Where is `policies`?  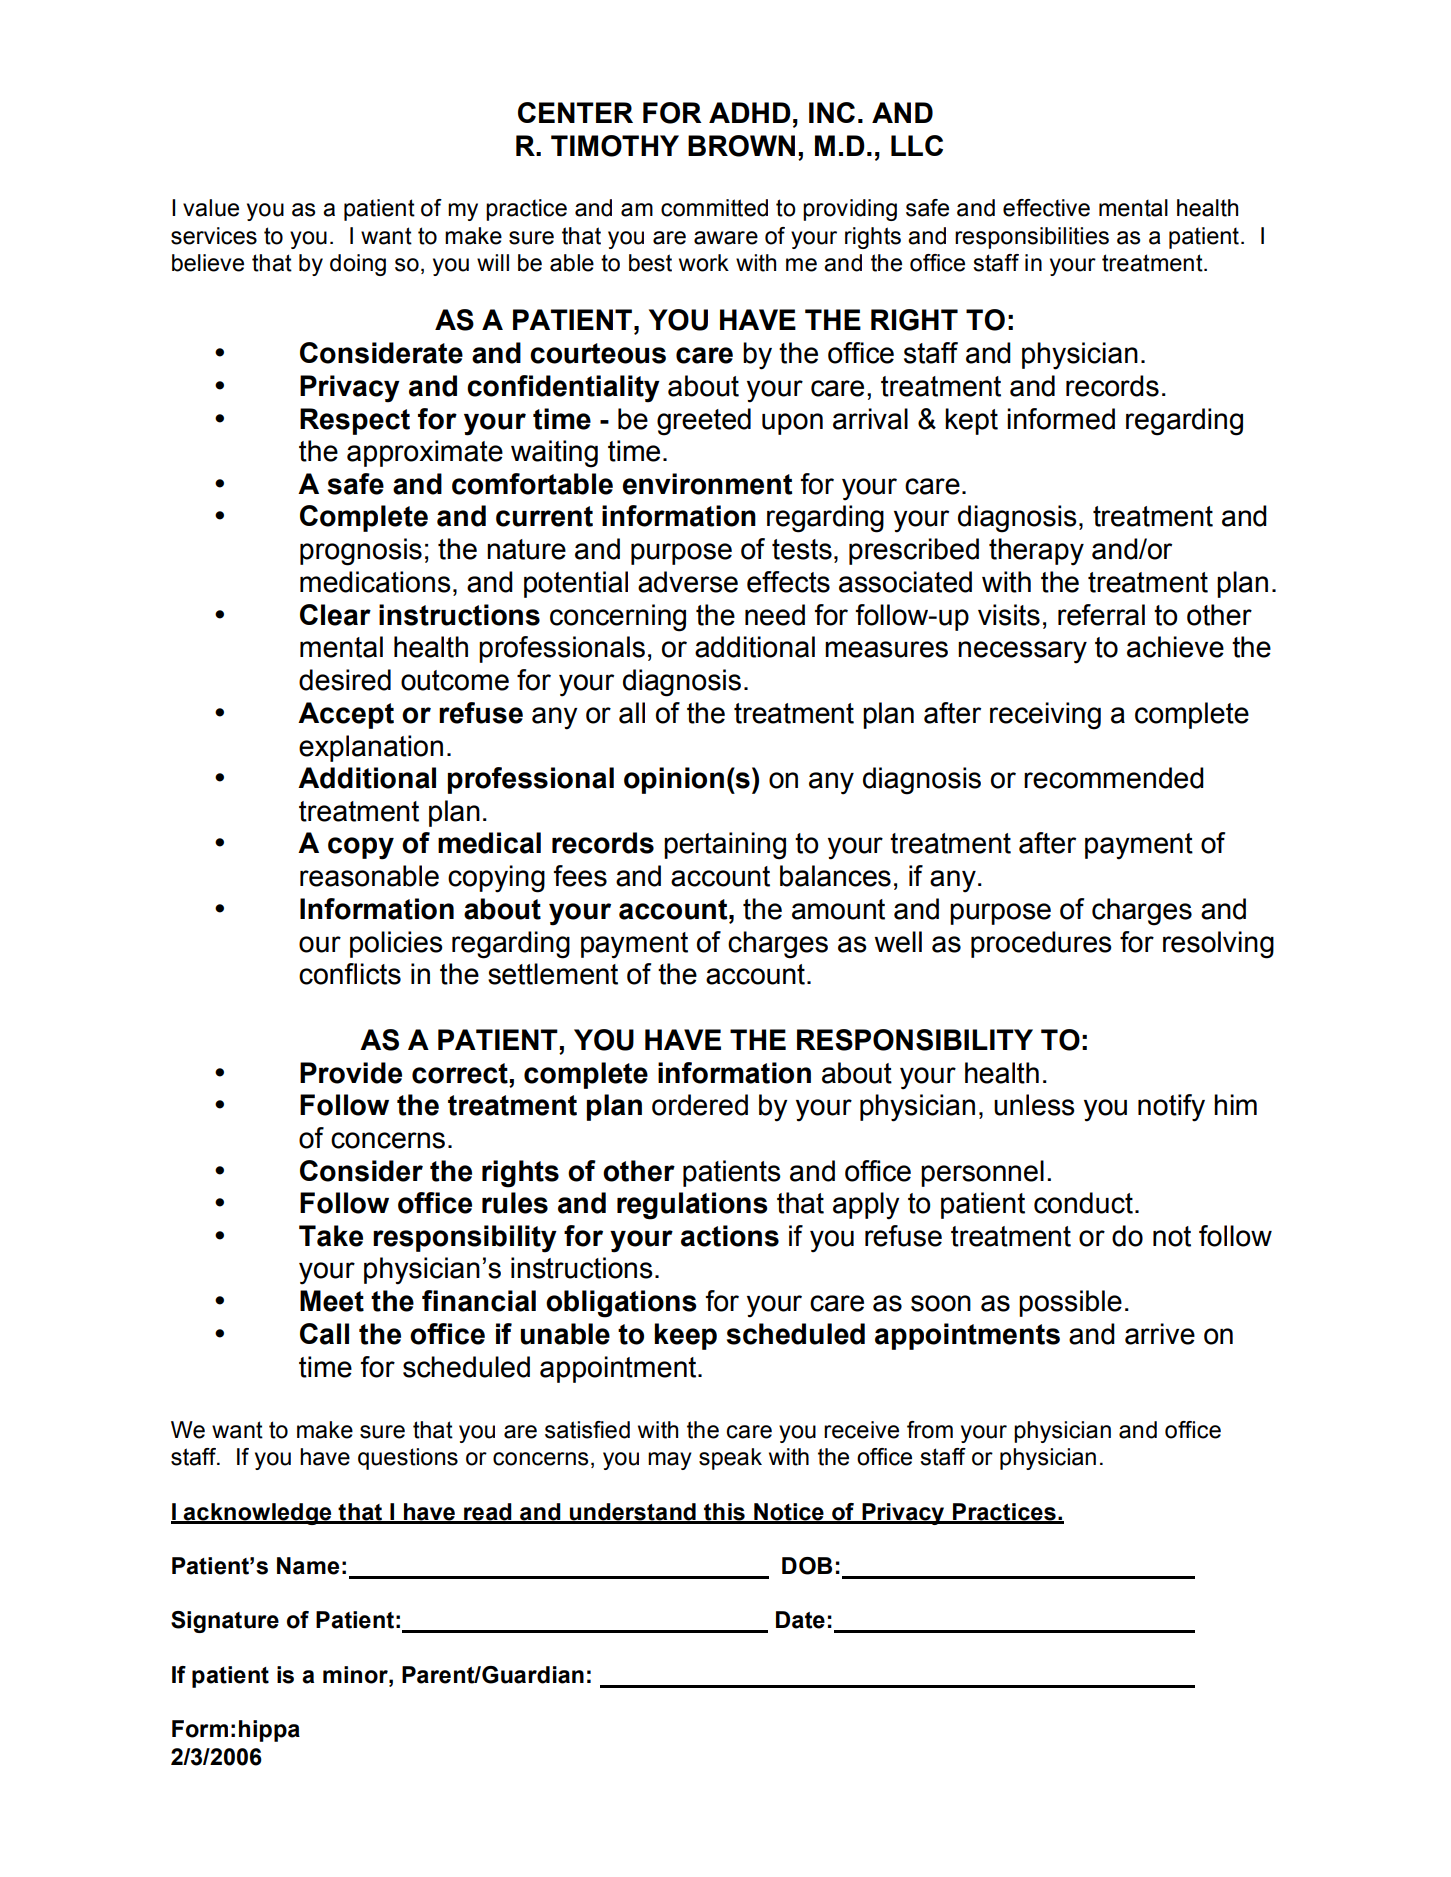
policies is located at coordinates (396, 944).
